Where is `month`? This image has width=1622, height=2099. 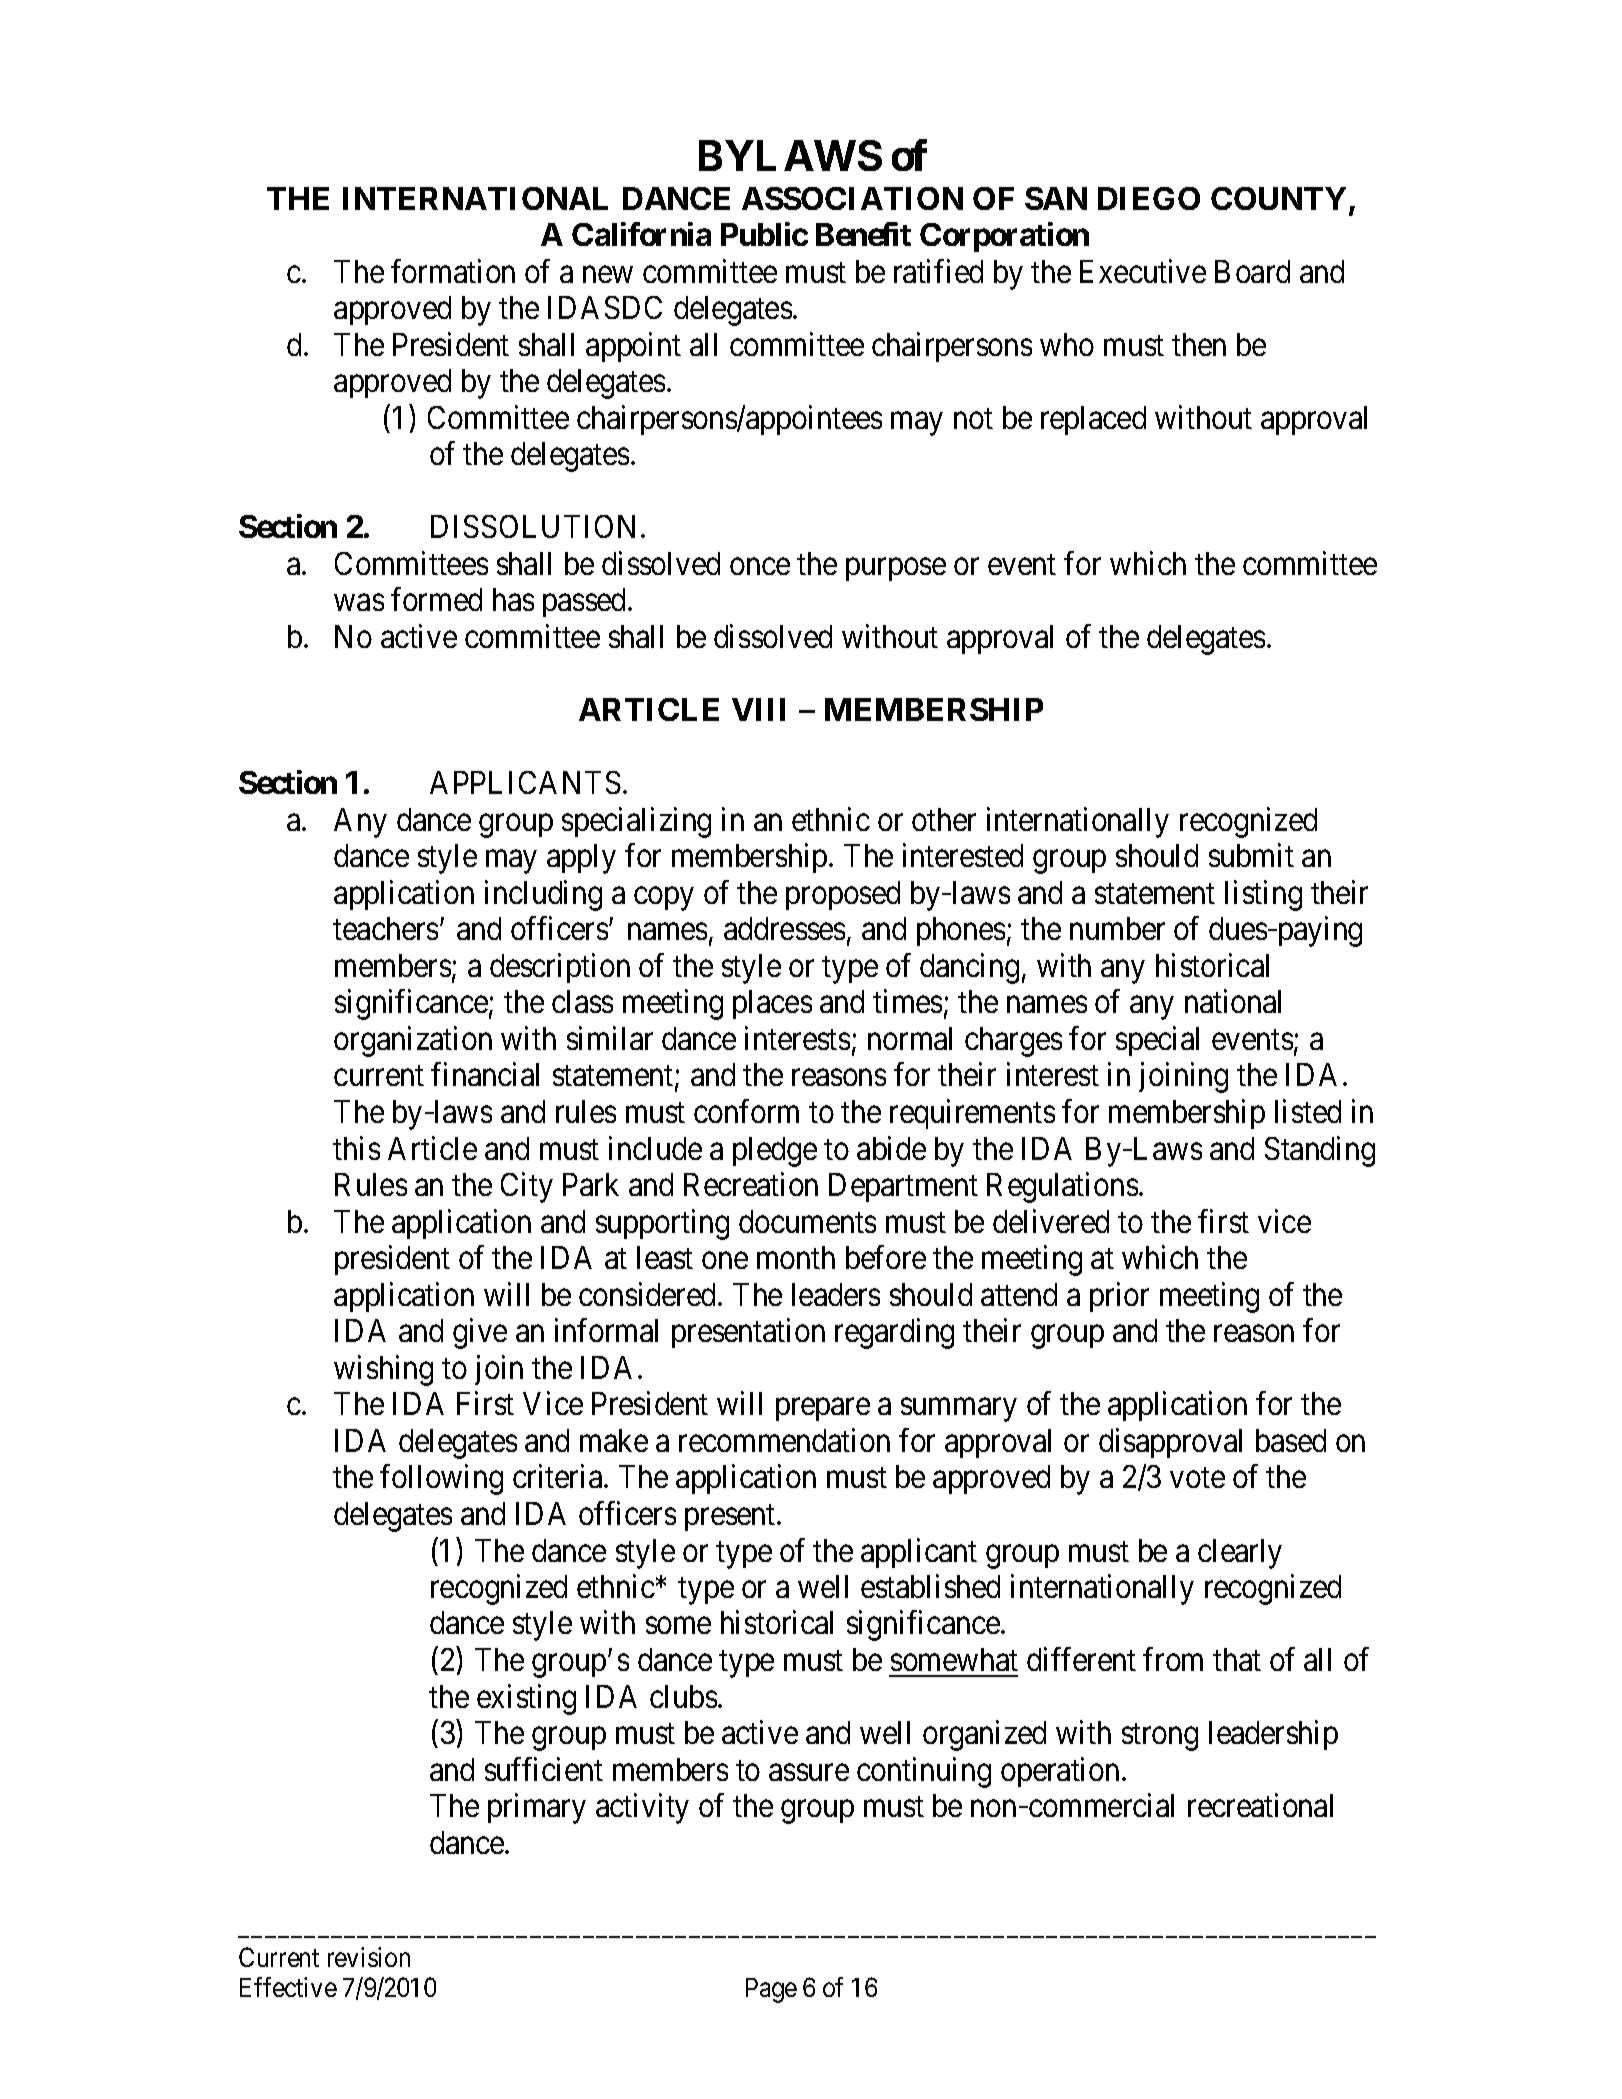 month is located at coordinates (796, 1257).
